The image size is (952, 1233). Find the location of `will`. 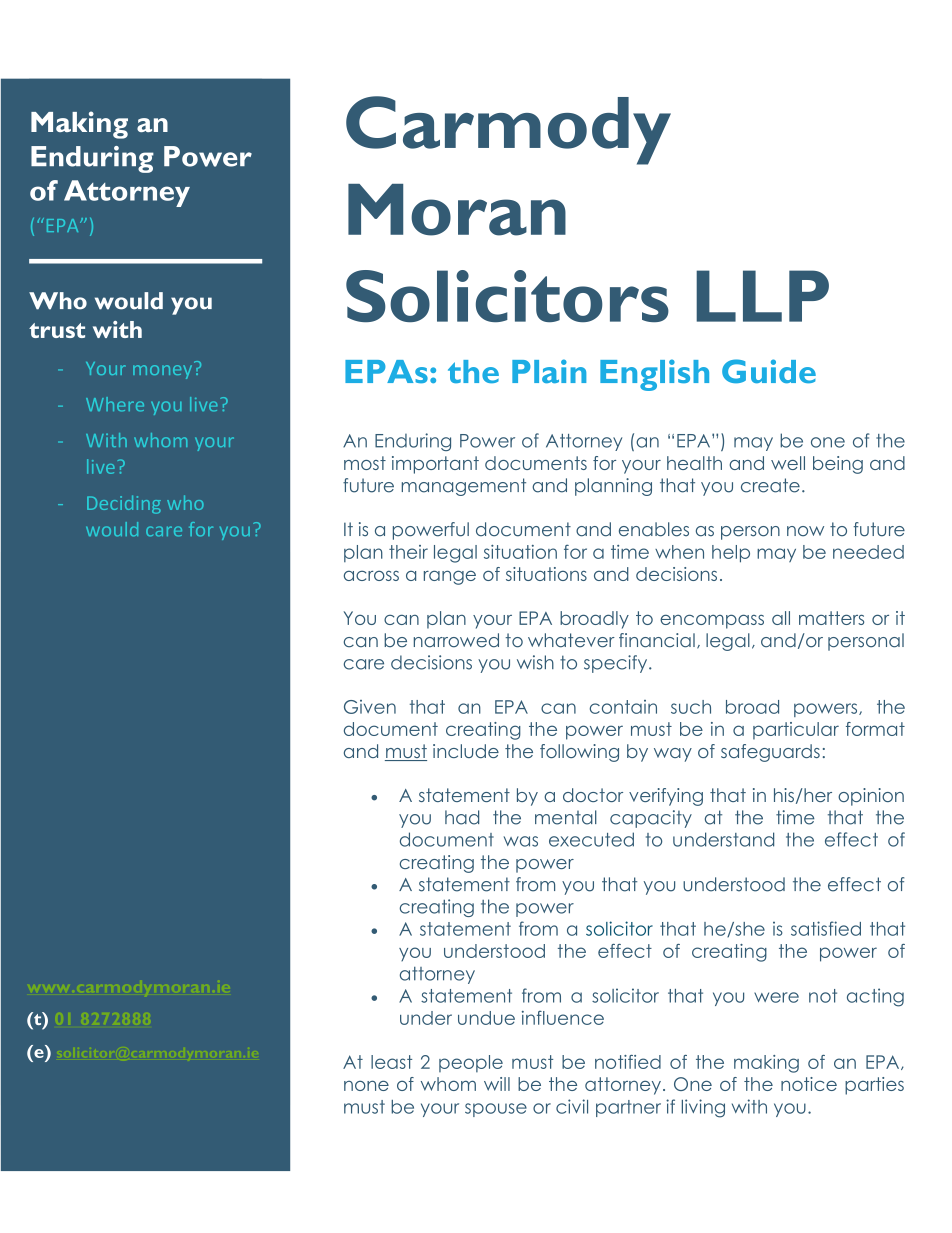

will is located at coordinates (497, 1084).
